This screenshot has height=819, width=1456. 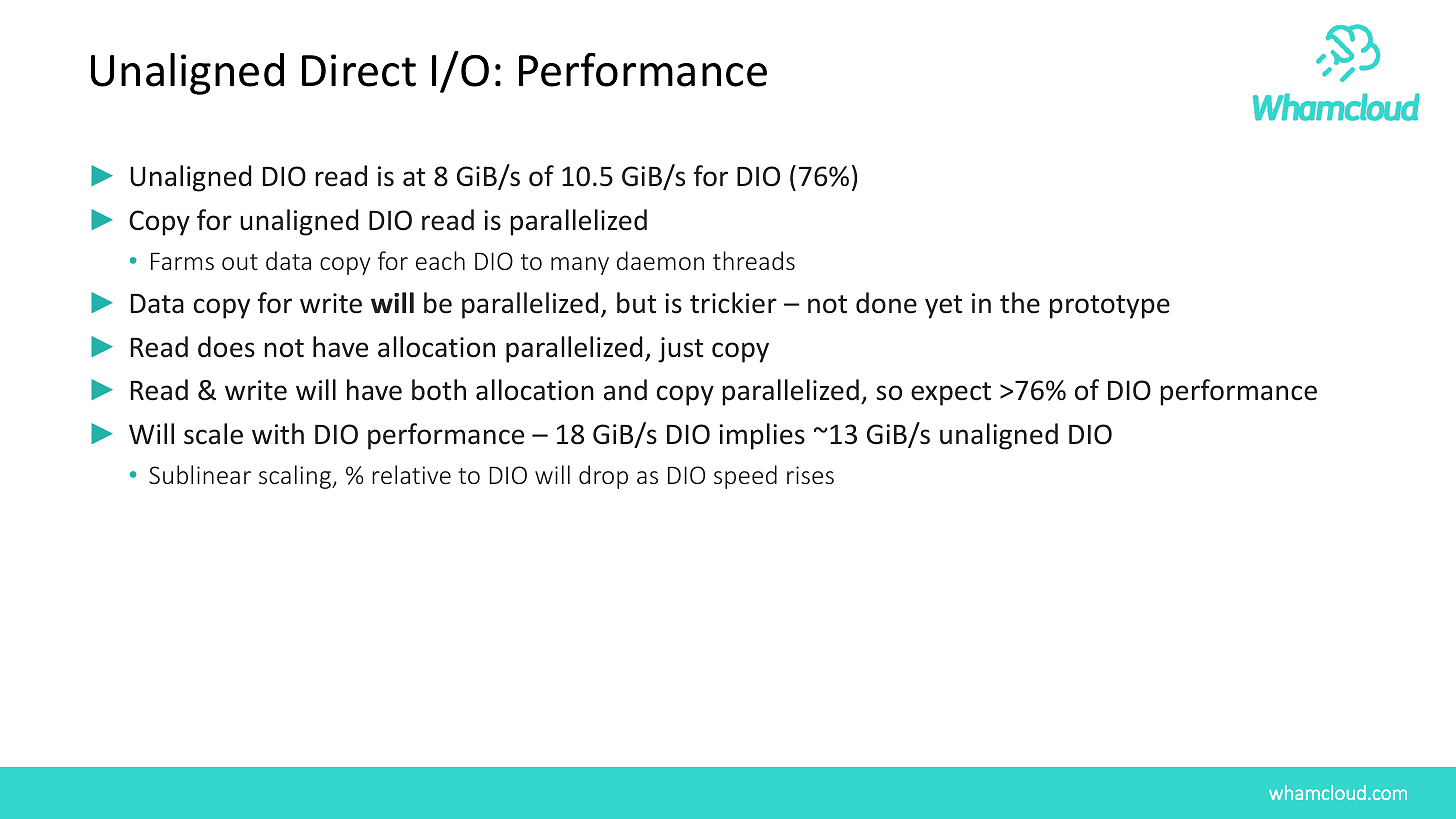 What do you see at coordinates (226, 347) in the screenshot?
I see `does` at bounding box center [226, 347].
